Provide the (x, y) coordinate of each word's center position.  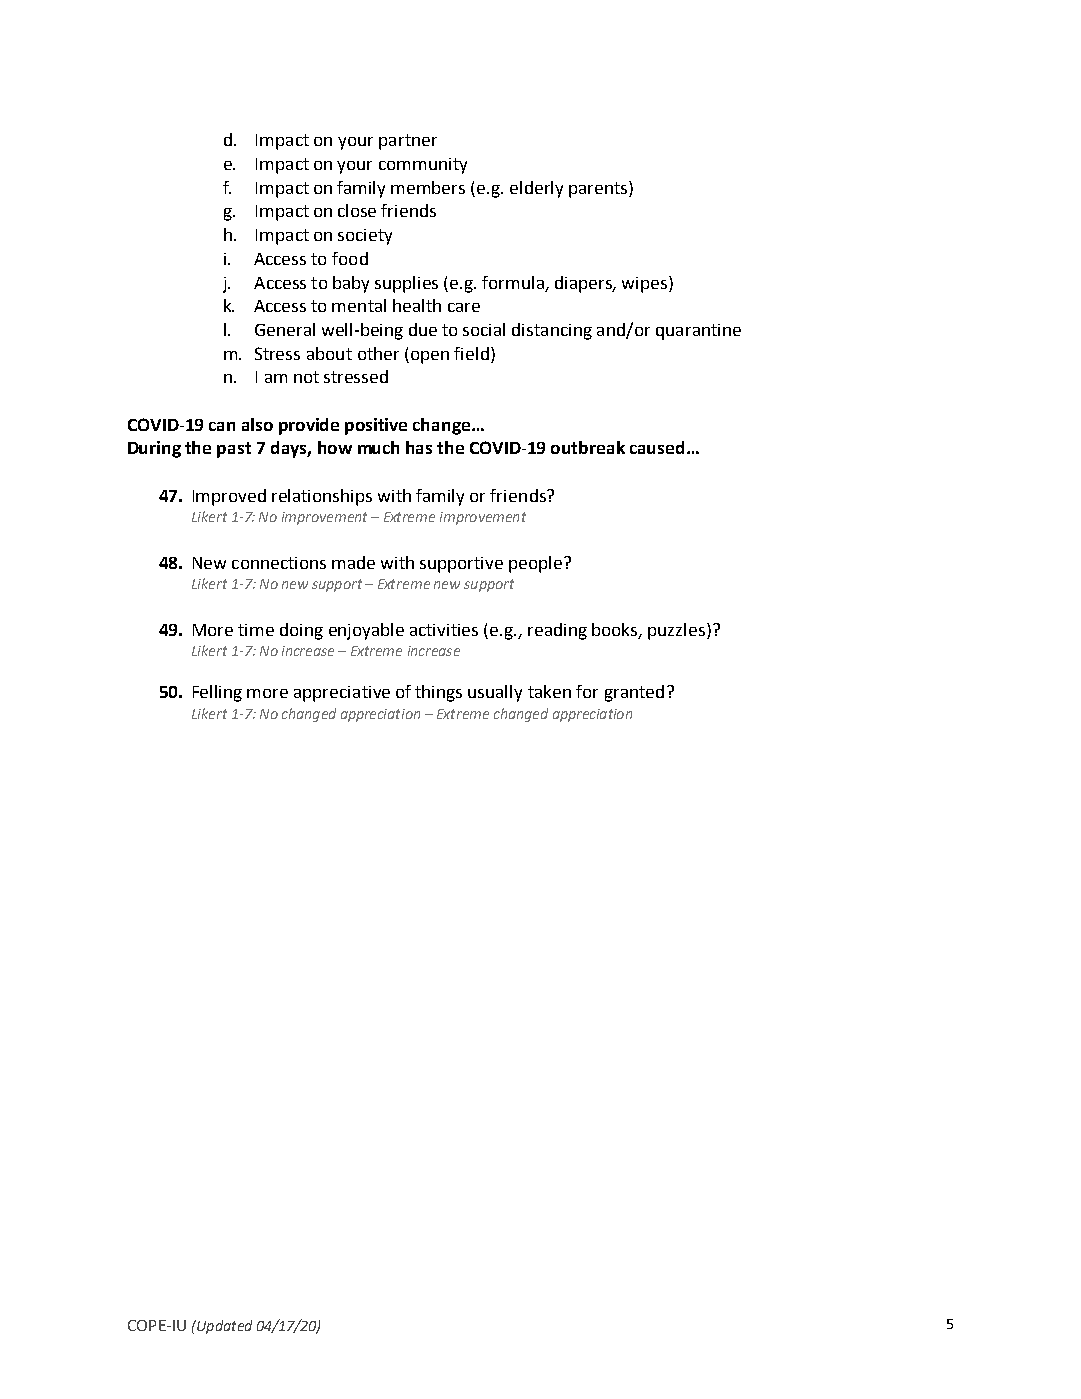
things (438, 693)
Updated (223, 1327)
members (428, 187)
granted (634, 693)
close (357, 210)
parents (599, 189)
